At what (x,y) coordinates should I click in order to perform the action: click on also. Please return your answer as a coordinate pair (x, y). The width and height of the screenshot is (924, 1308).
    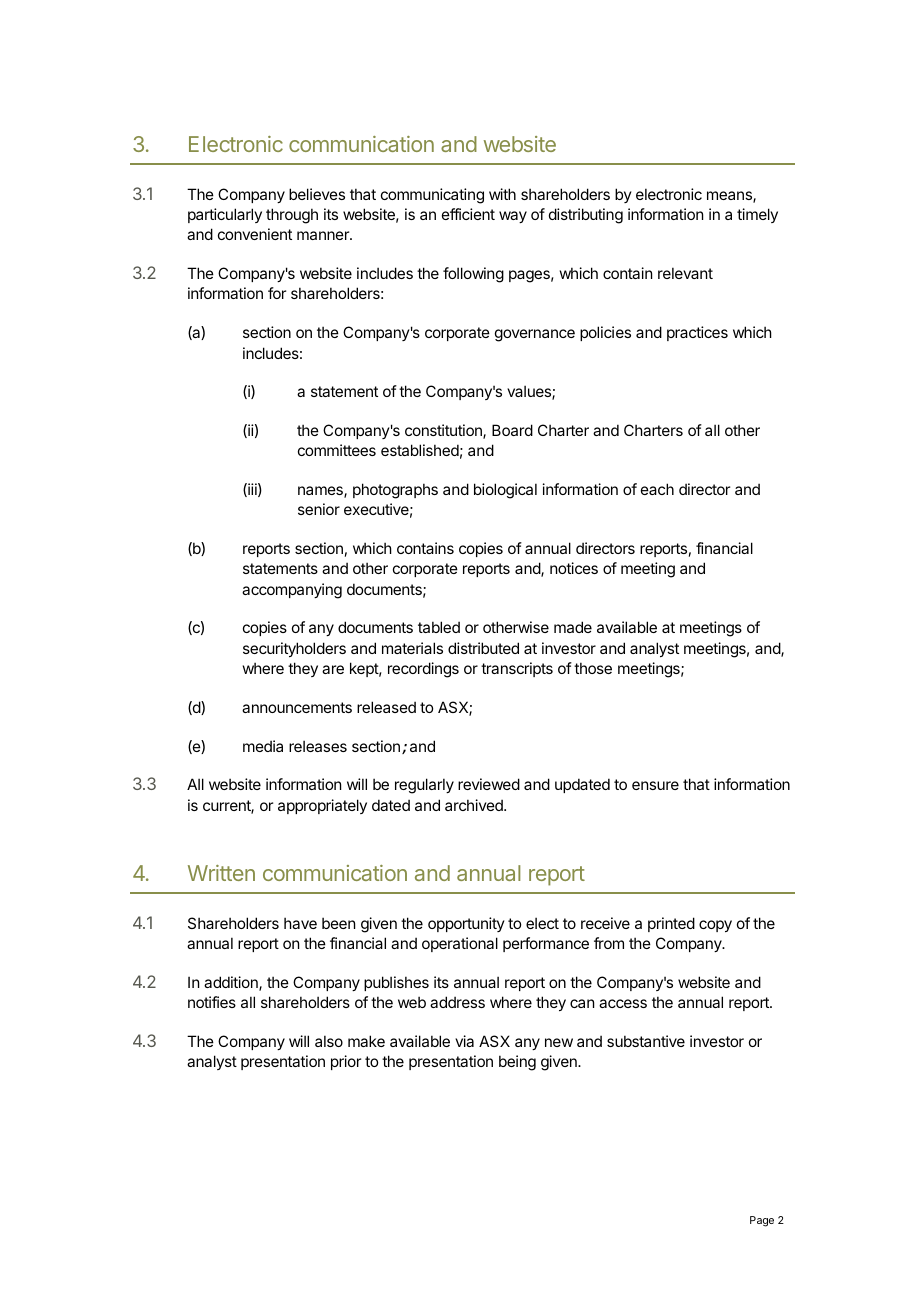
    Looking at the image, I should click on (329, 1041).
